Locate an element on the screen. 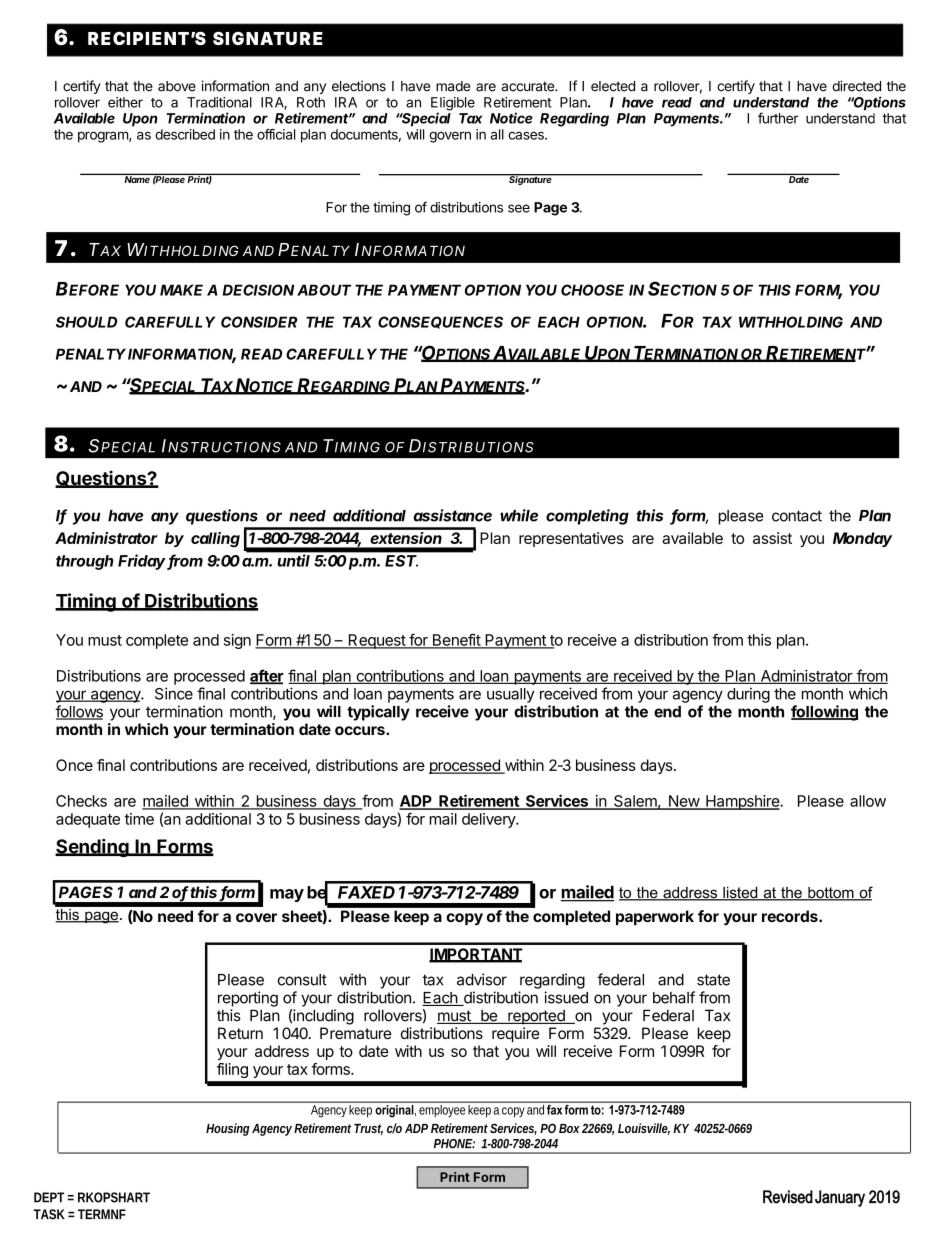 This screenshot has width=952, height=1233. Since is located at coordinates (174, 693).
